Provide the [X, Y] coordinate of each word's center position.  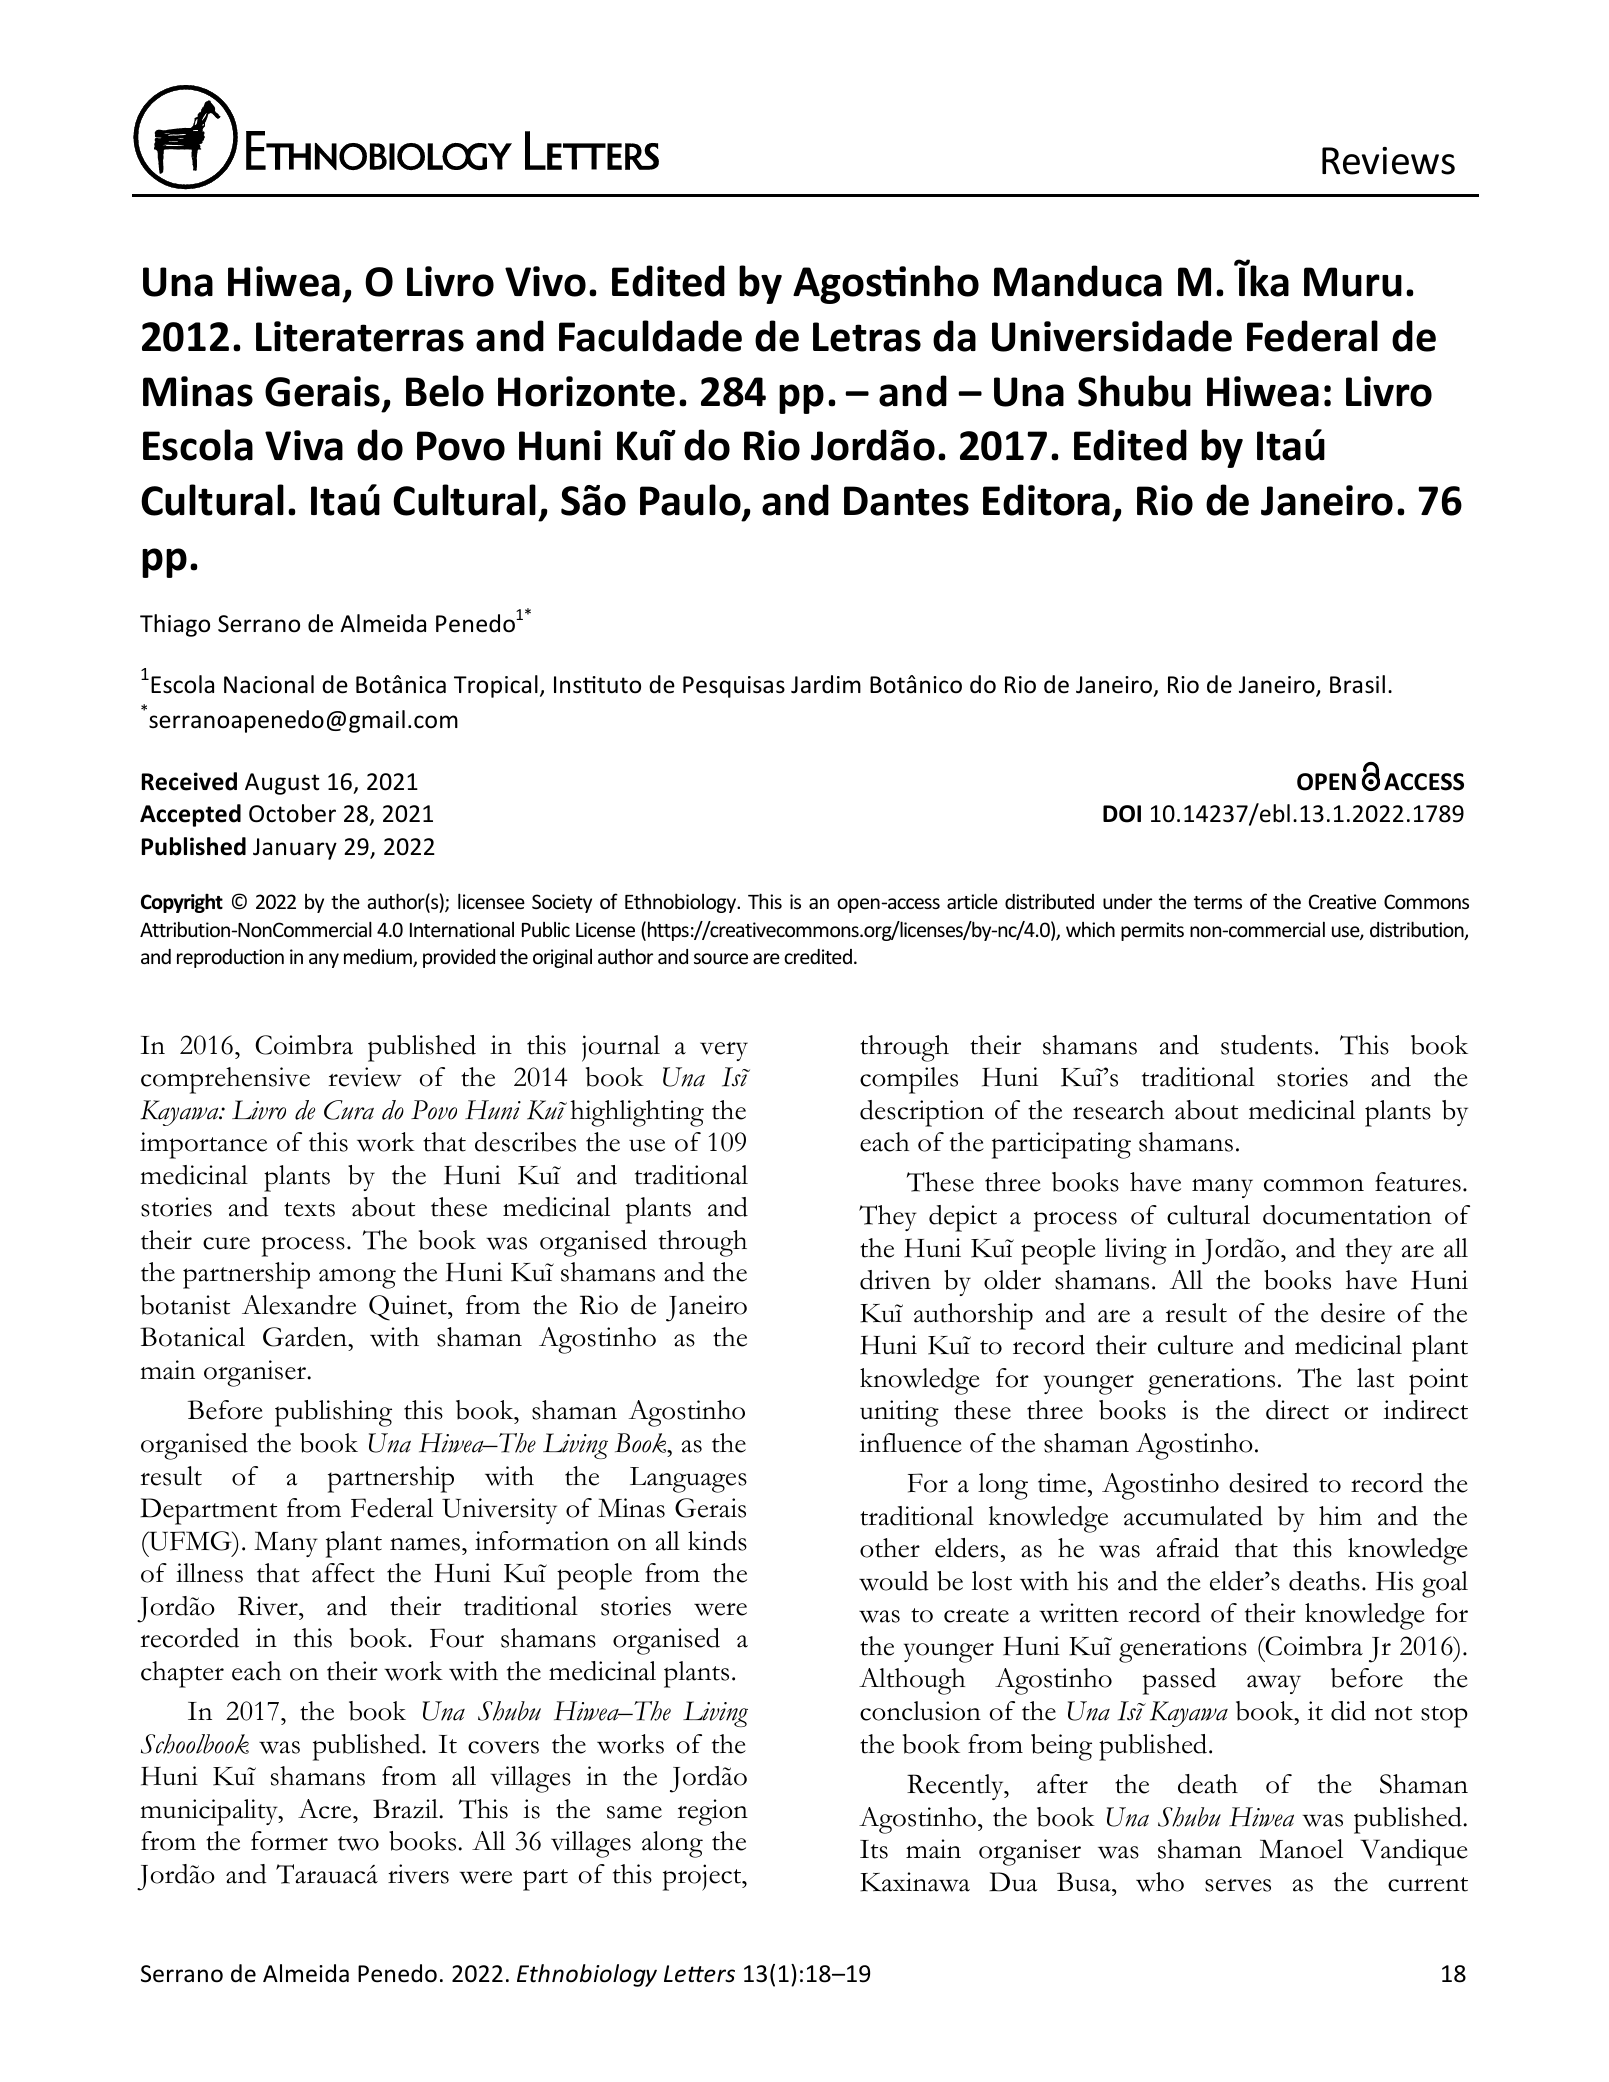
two [358, 1843]
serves [1238, 1885]
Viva [304, 445]
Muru [1353, 282]
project [703, 1877]
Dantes [906, 501]
